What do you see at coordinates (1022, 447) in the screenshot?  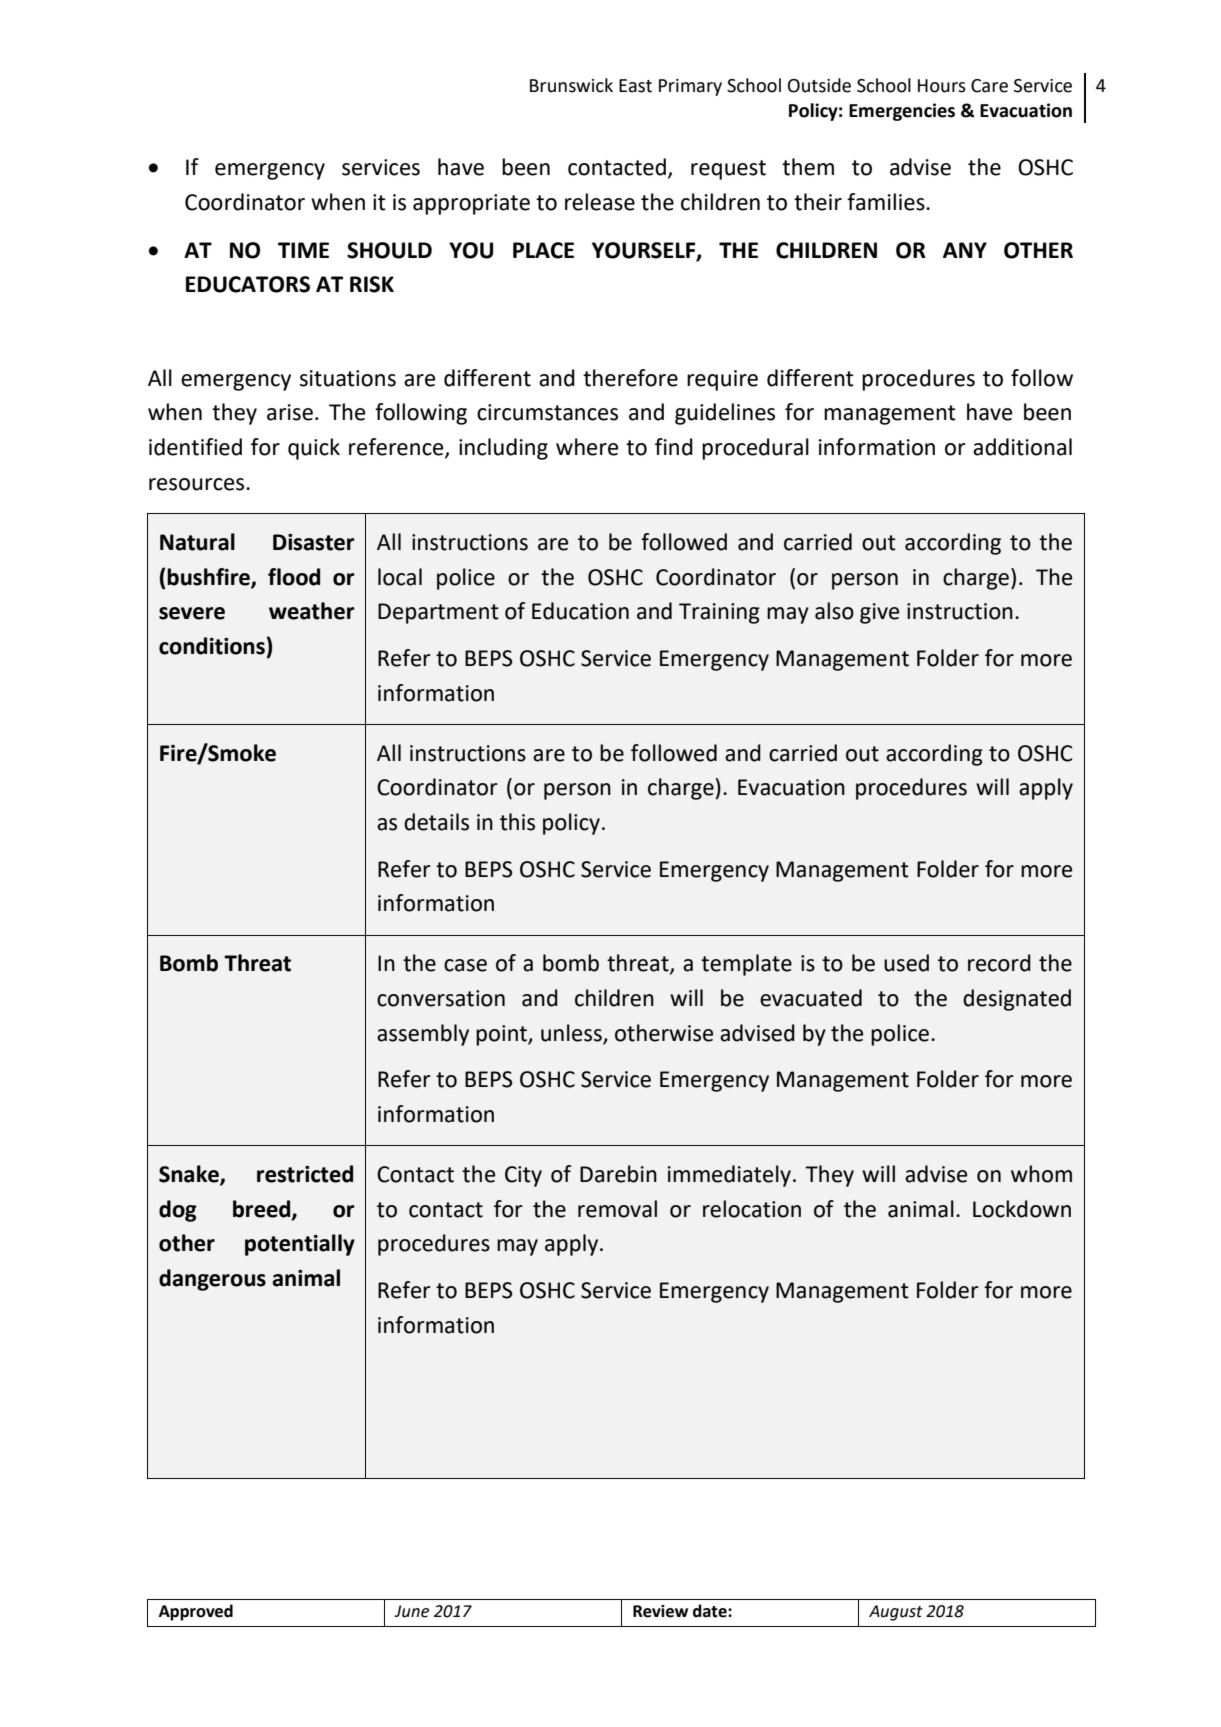 I see `additional` at bounding box center [1022, 447].
